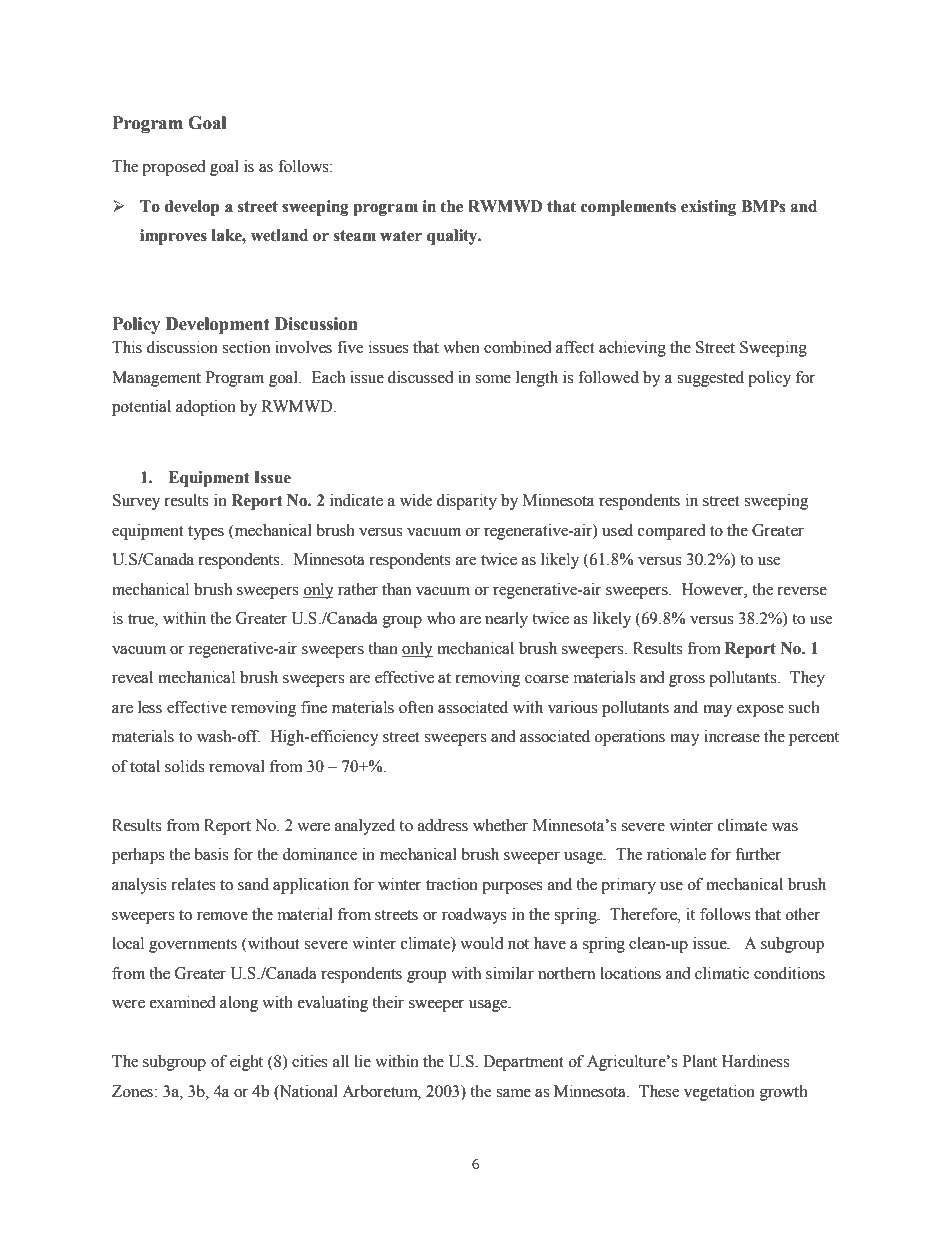  What do you see at coordinates (184, 766) in the page?
I see `solids` at bounding box center [184, 766].
